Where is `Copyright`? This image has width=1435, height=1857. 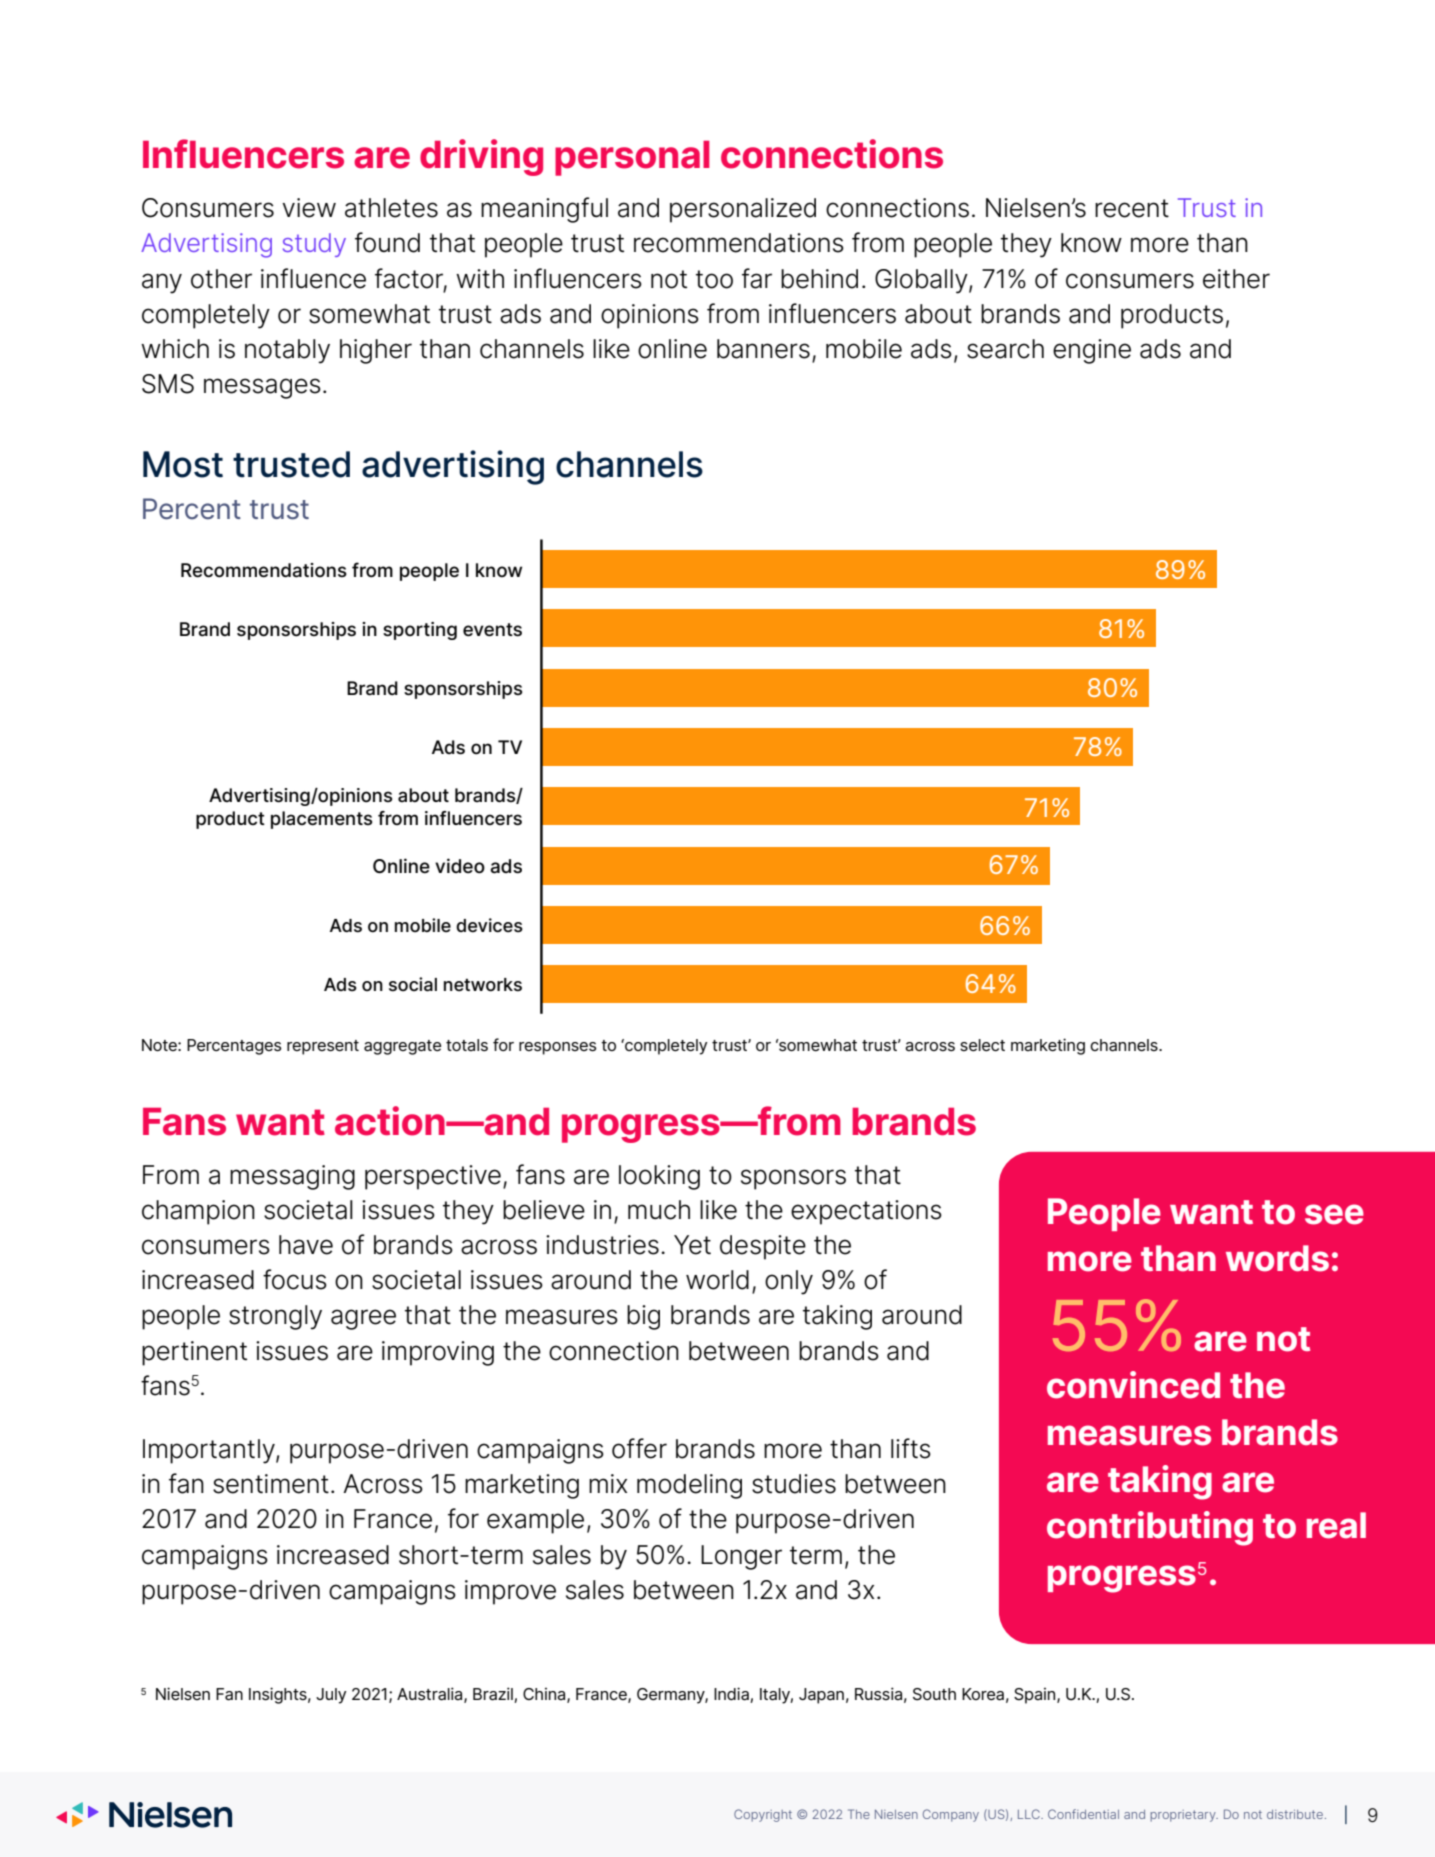
Copyright is located at coordinates (763, 1815).
